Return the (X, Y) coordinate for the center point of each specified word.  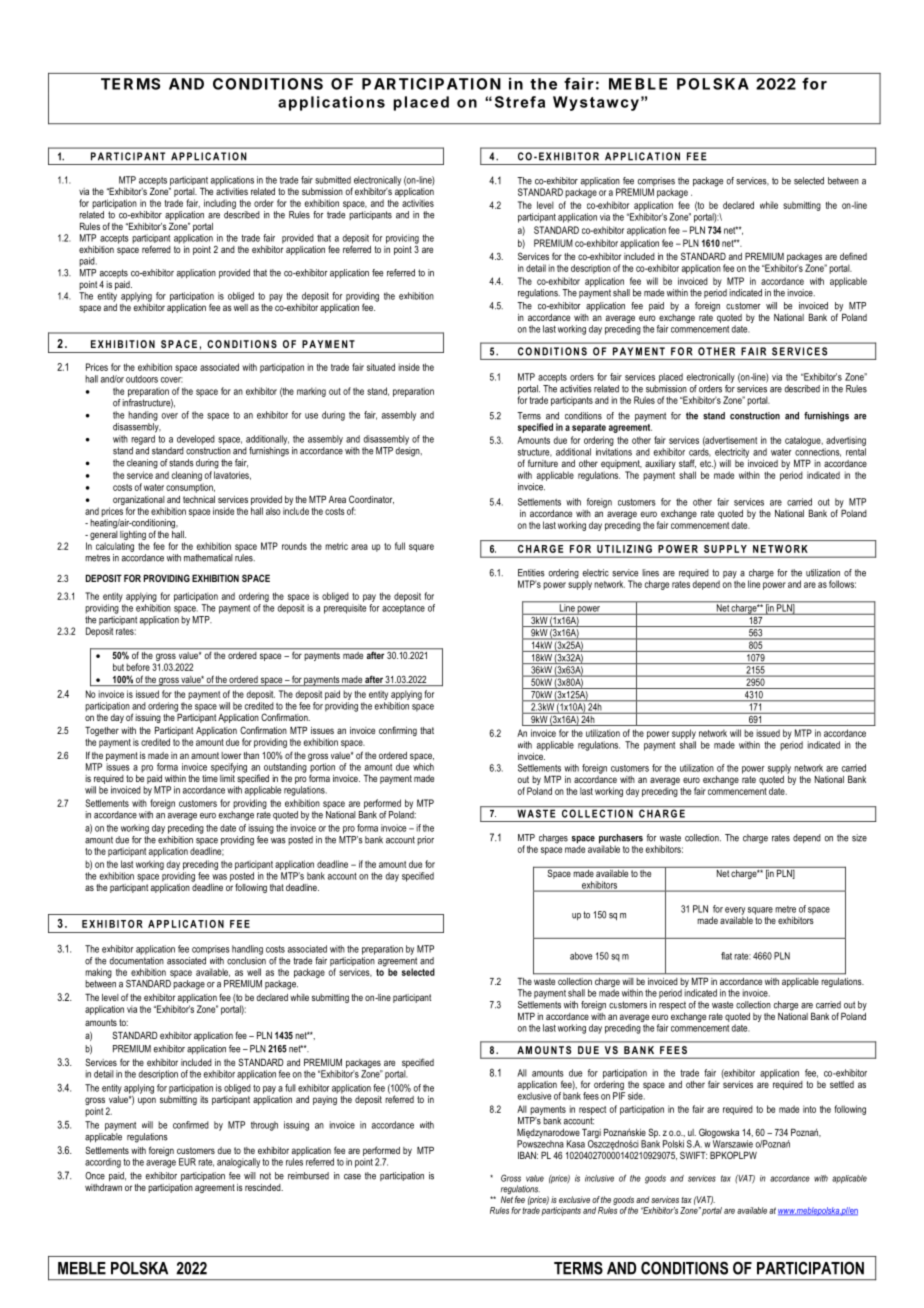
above (581, 956)
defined (853, 256)
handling (247, 950)
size (859, 838)
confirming (398, 731)
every (735, 911)
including (220, 204)
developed (196, 440)
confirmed (191, 1125)
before (138, 667)
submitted (333, 180)
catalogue (804, 441)
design (408, 452)
